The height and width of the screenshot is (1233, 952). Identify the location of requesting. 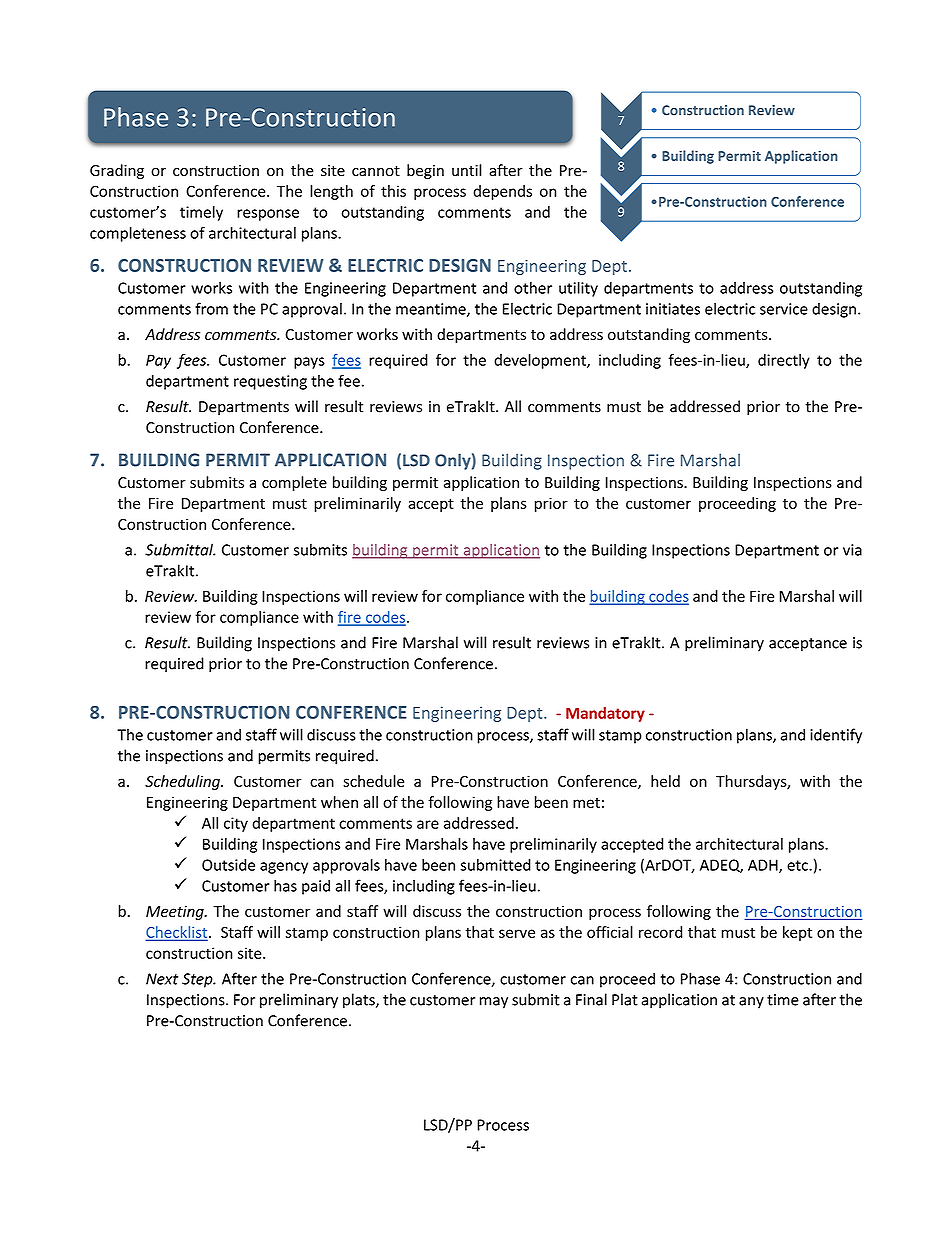
(270, 382).
